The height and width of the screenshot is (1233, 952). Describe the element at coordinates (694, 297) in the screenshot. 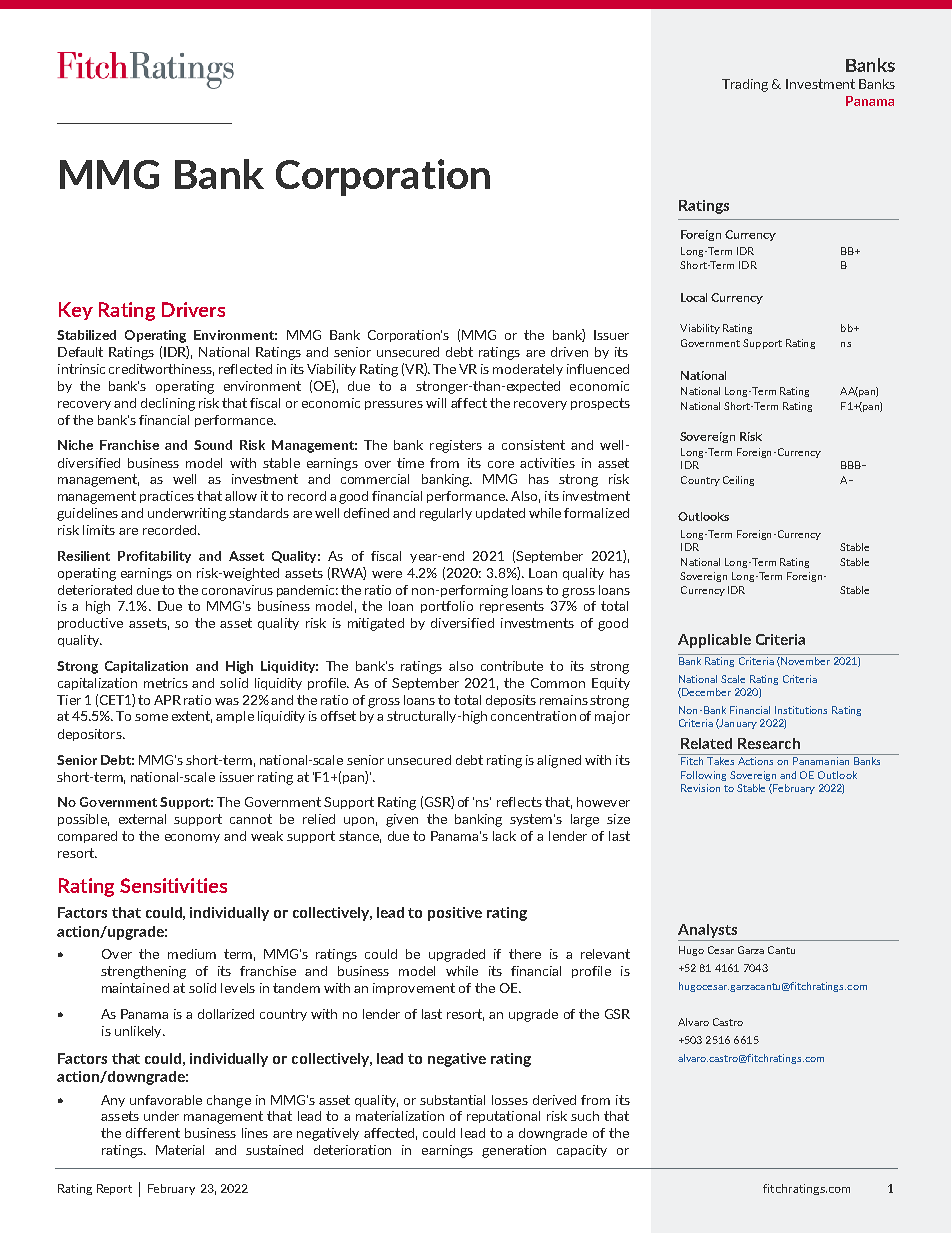

I see `Local` at that location.
